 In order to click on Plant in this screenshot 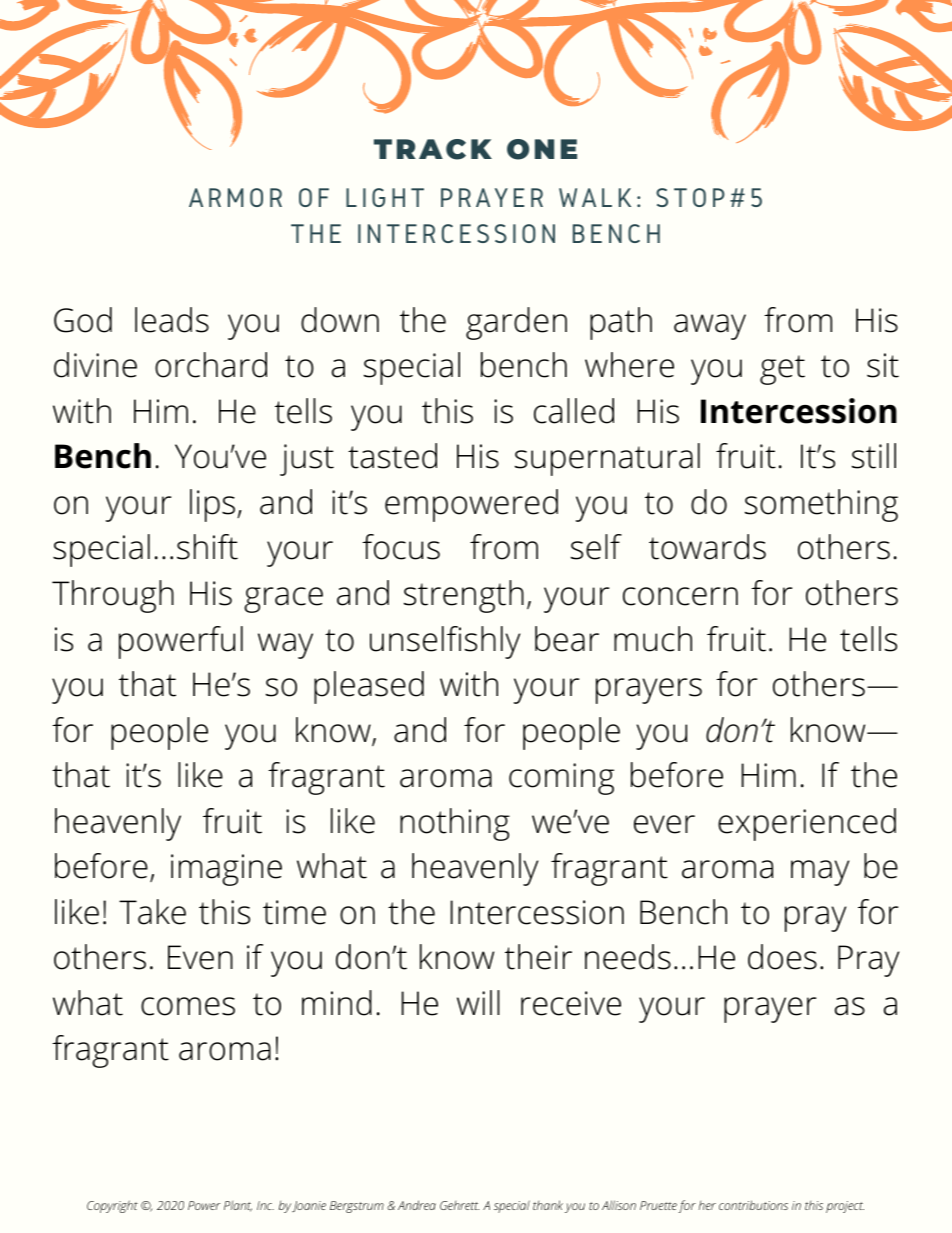, I will do `click(238, 1206)`.
